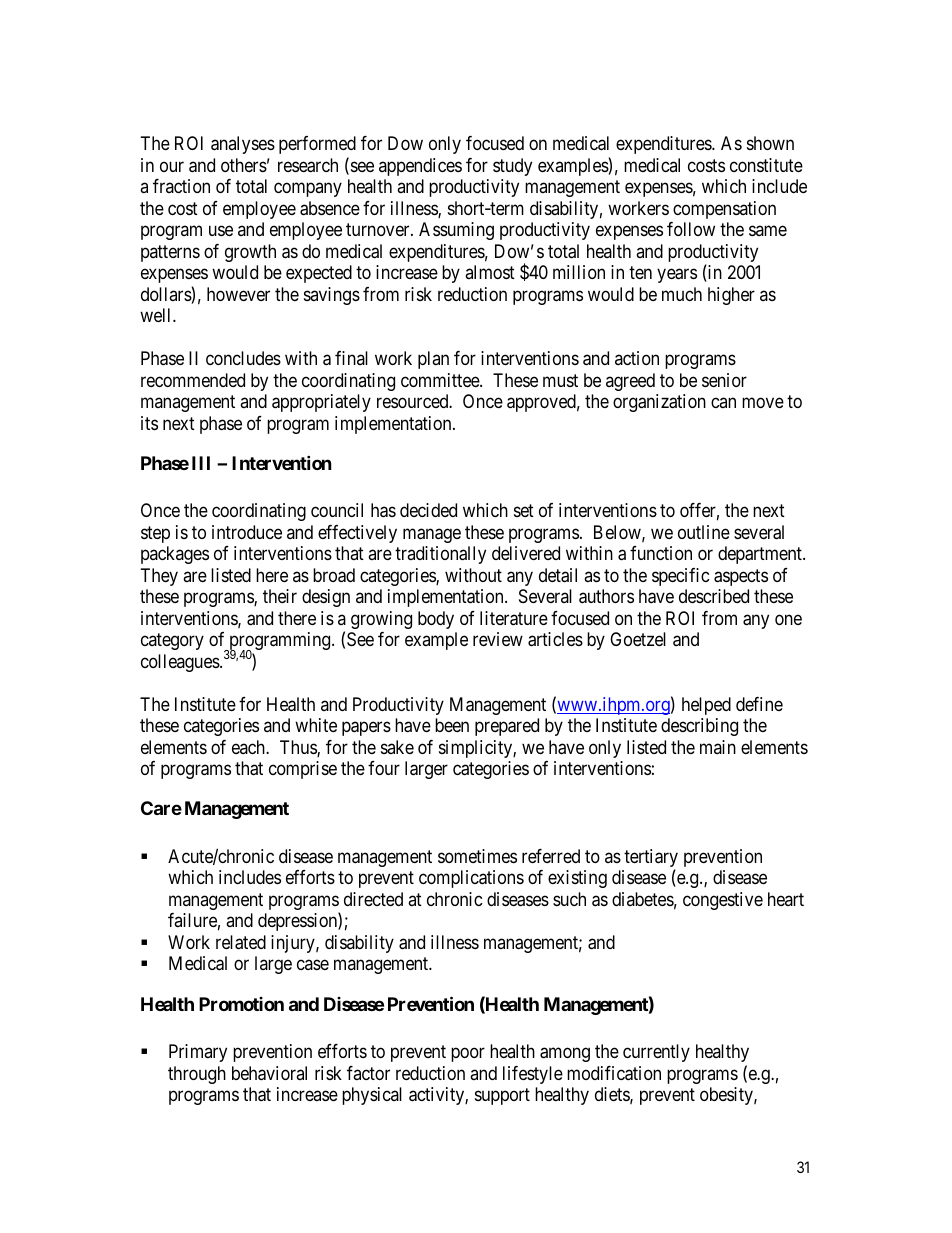 The width and height of the screenshot is (952, 1233). Describe the element at coordinates (436, 620) in the screenshot. I see `body` at that location.
